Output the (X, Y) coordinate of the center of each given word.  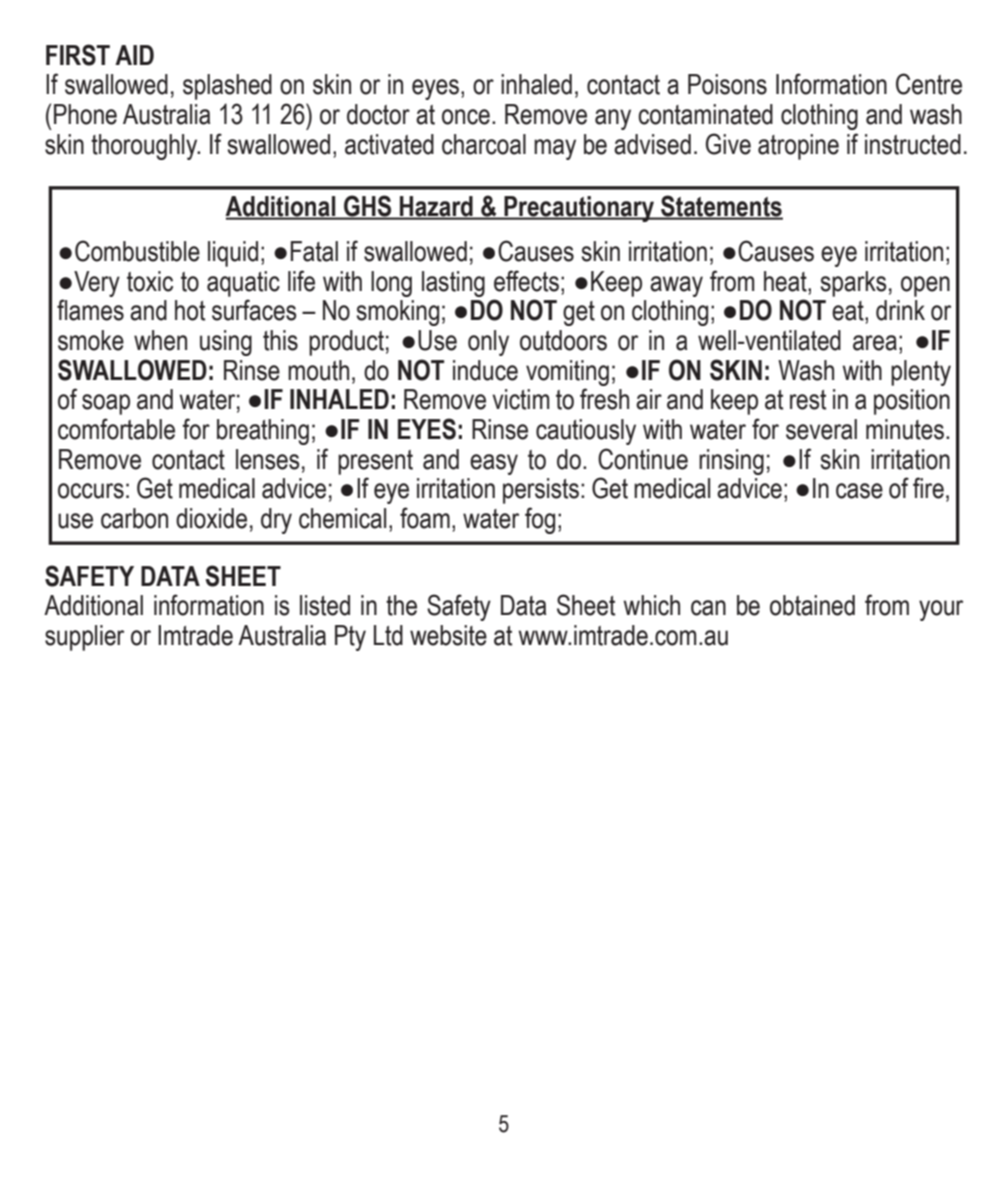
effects (526, 281)
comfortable (116, 429)
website (448, 635)
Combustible (137, 251)
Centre (929, 84)
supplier (84, 638)
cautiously (586, 432)
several (821, 429)
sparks (853, 284)
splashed (227, 87)
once (466, 117)
